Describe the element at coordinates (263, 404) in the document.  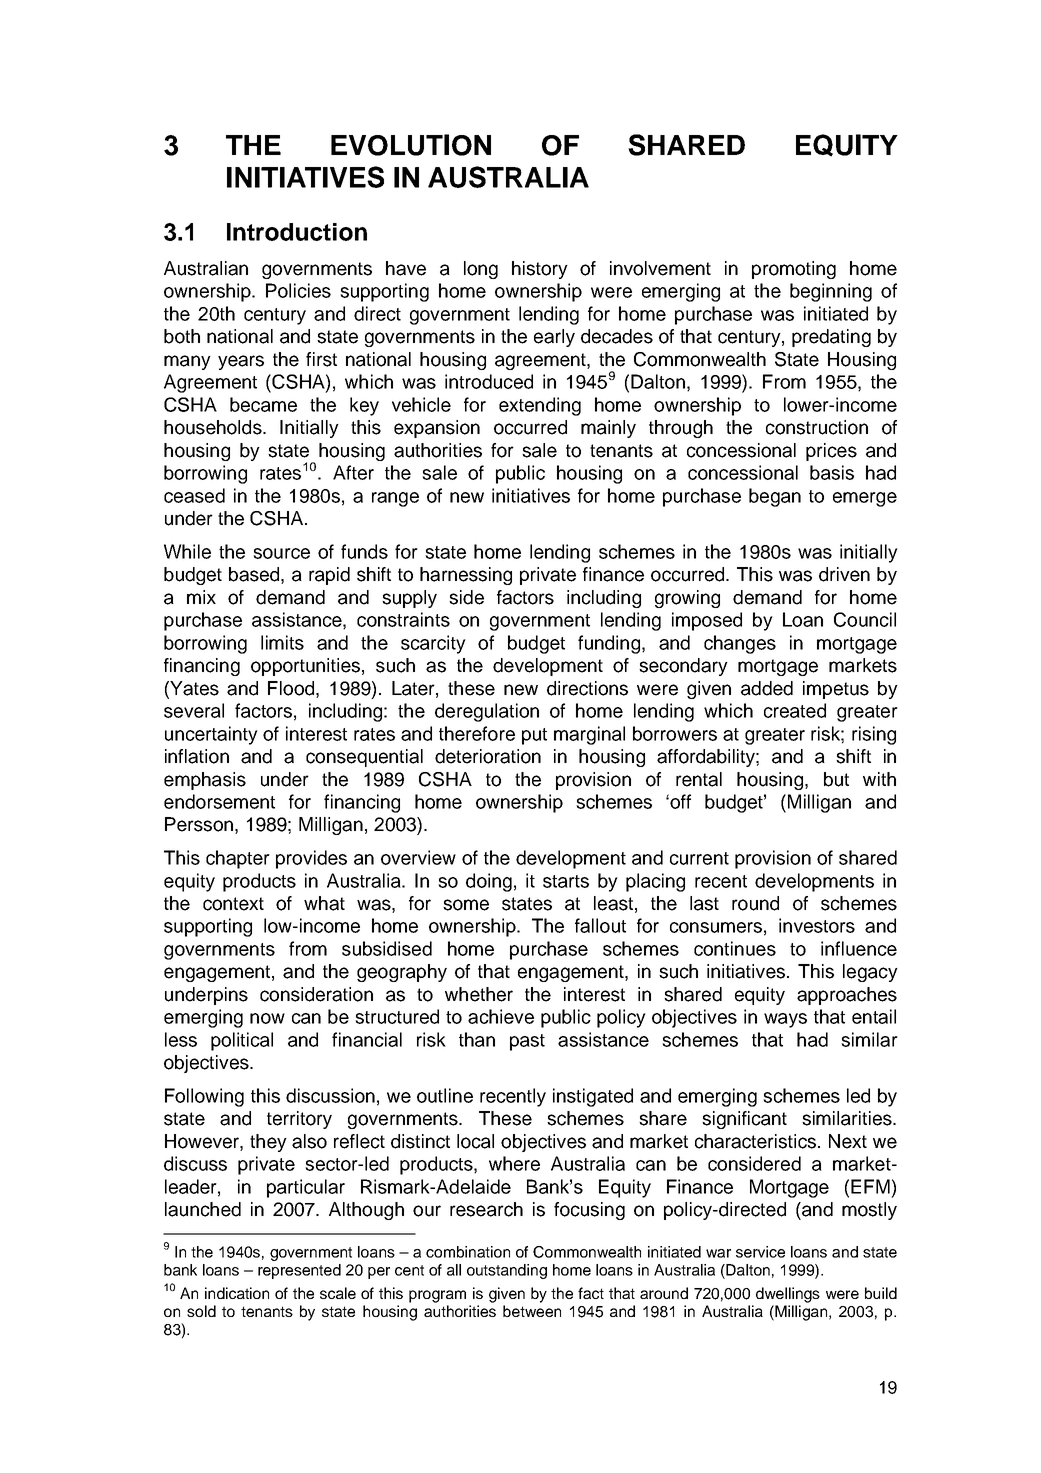
I see `became` at that location.
